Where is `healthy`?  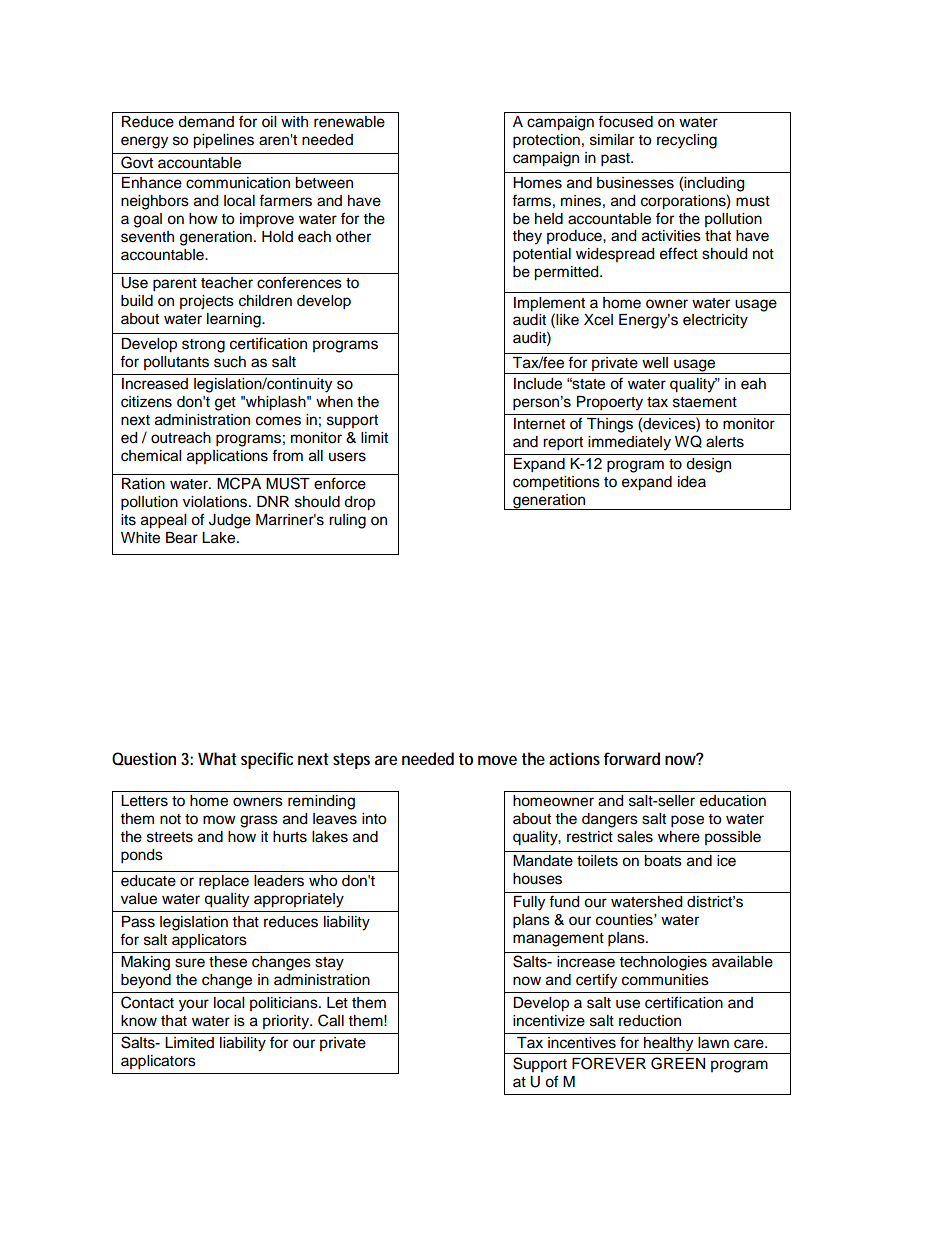
healthy is located at coordinates (669, 1045).
